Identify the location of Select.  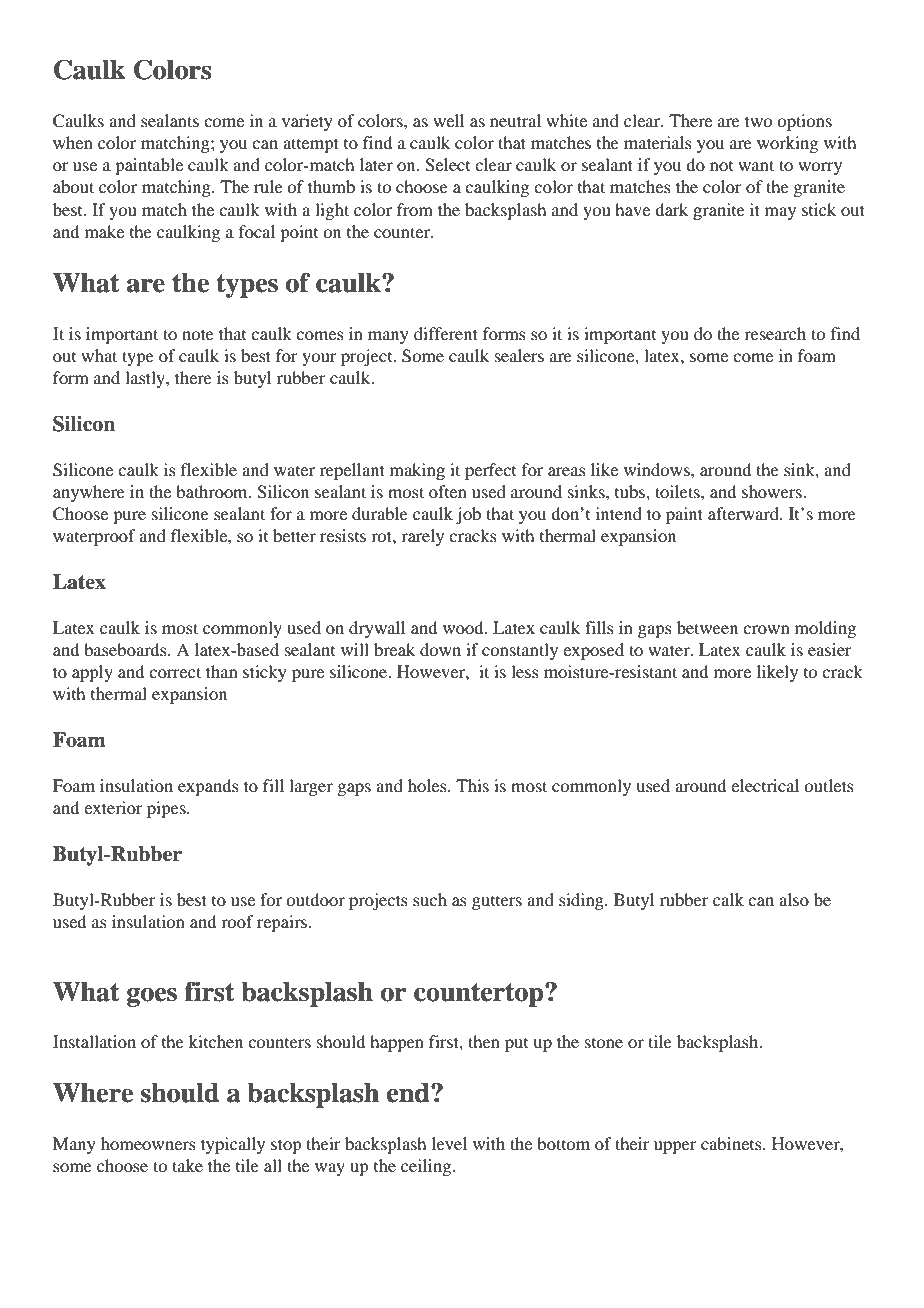
(447, 165).
